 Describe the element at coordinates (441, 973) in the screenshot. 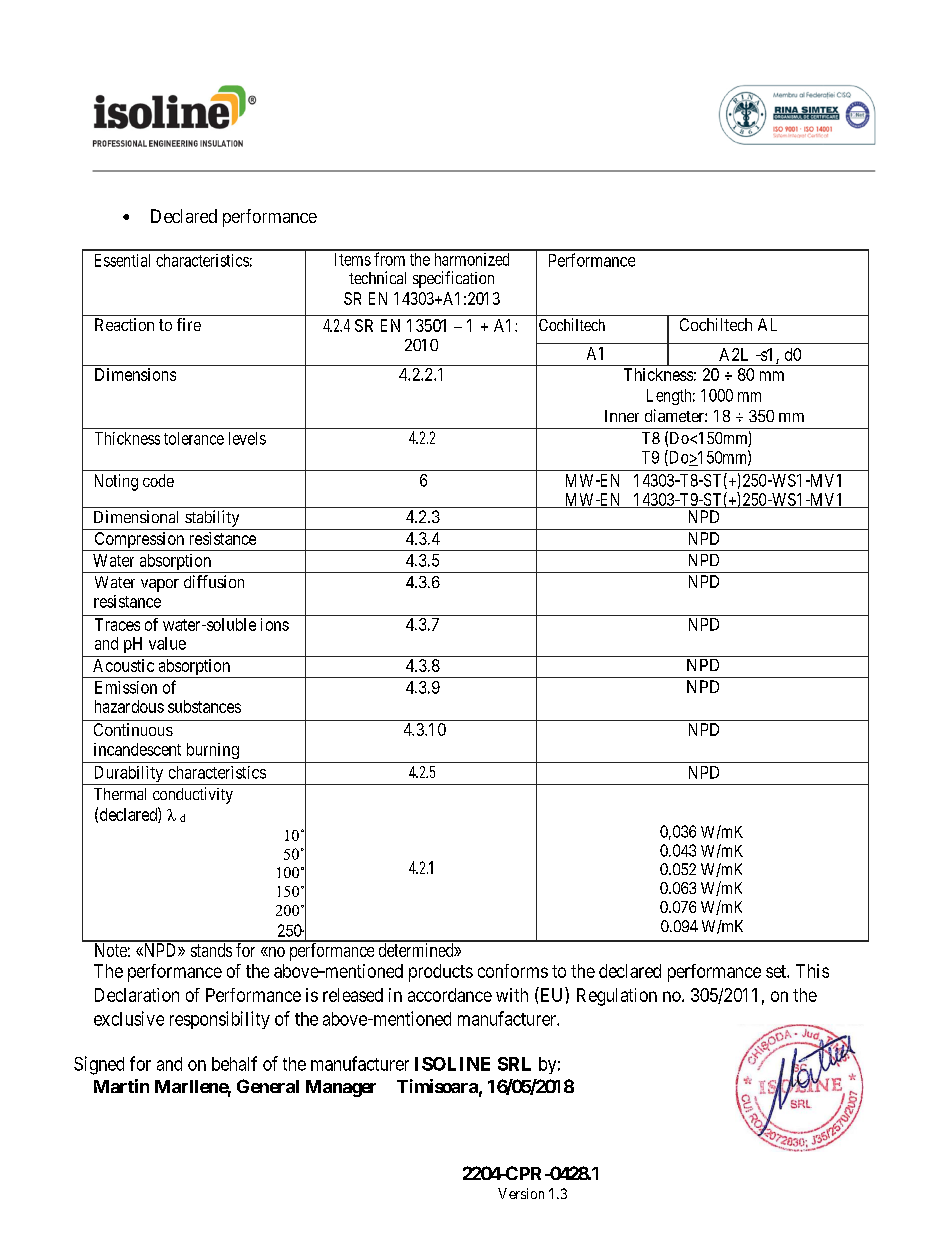

I see `products` at that location.
